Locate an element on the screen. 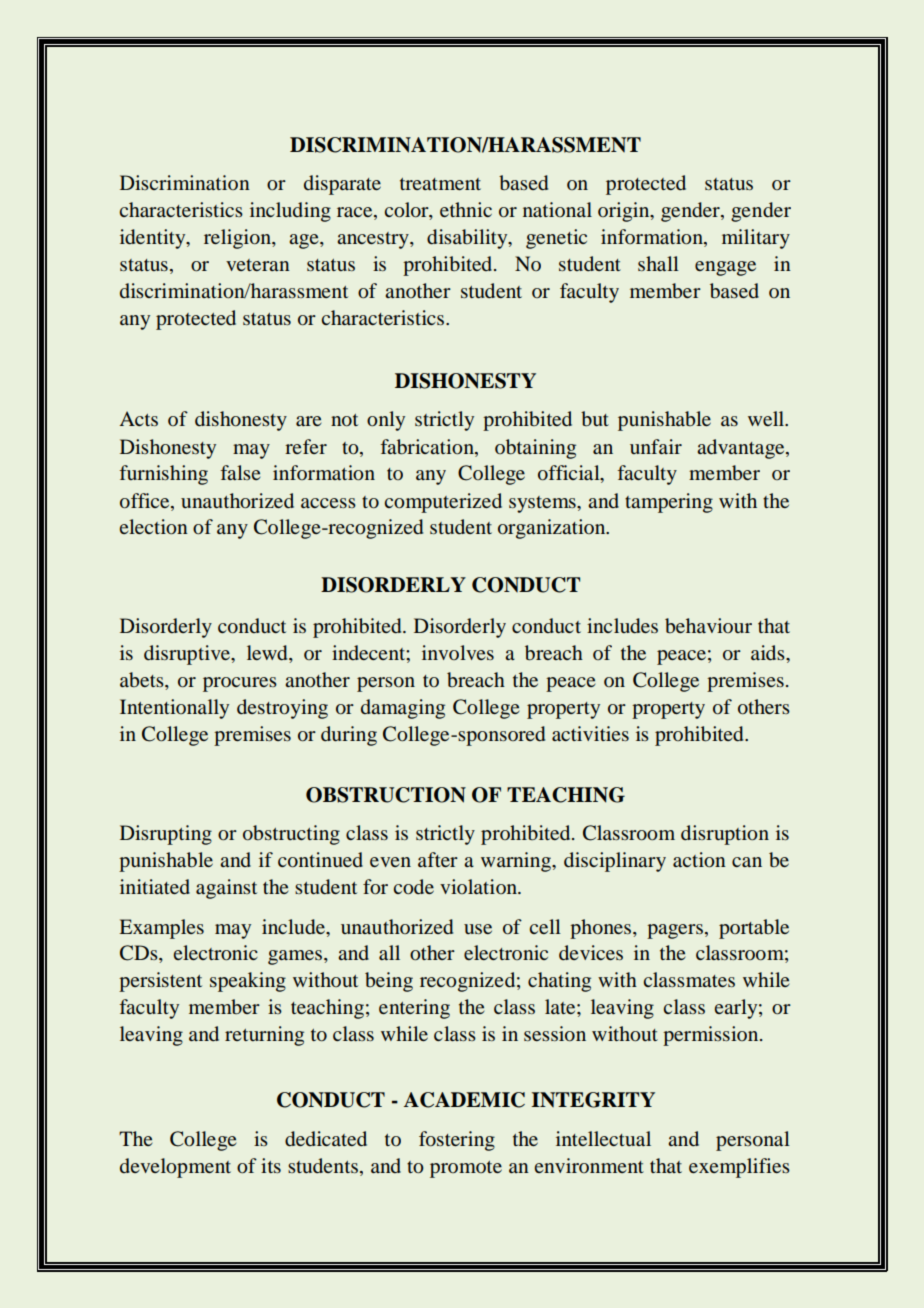 This screenshot has width=924, height=1308. development is located at coordinates (175, 1168).
